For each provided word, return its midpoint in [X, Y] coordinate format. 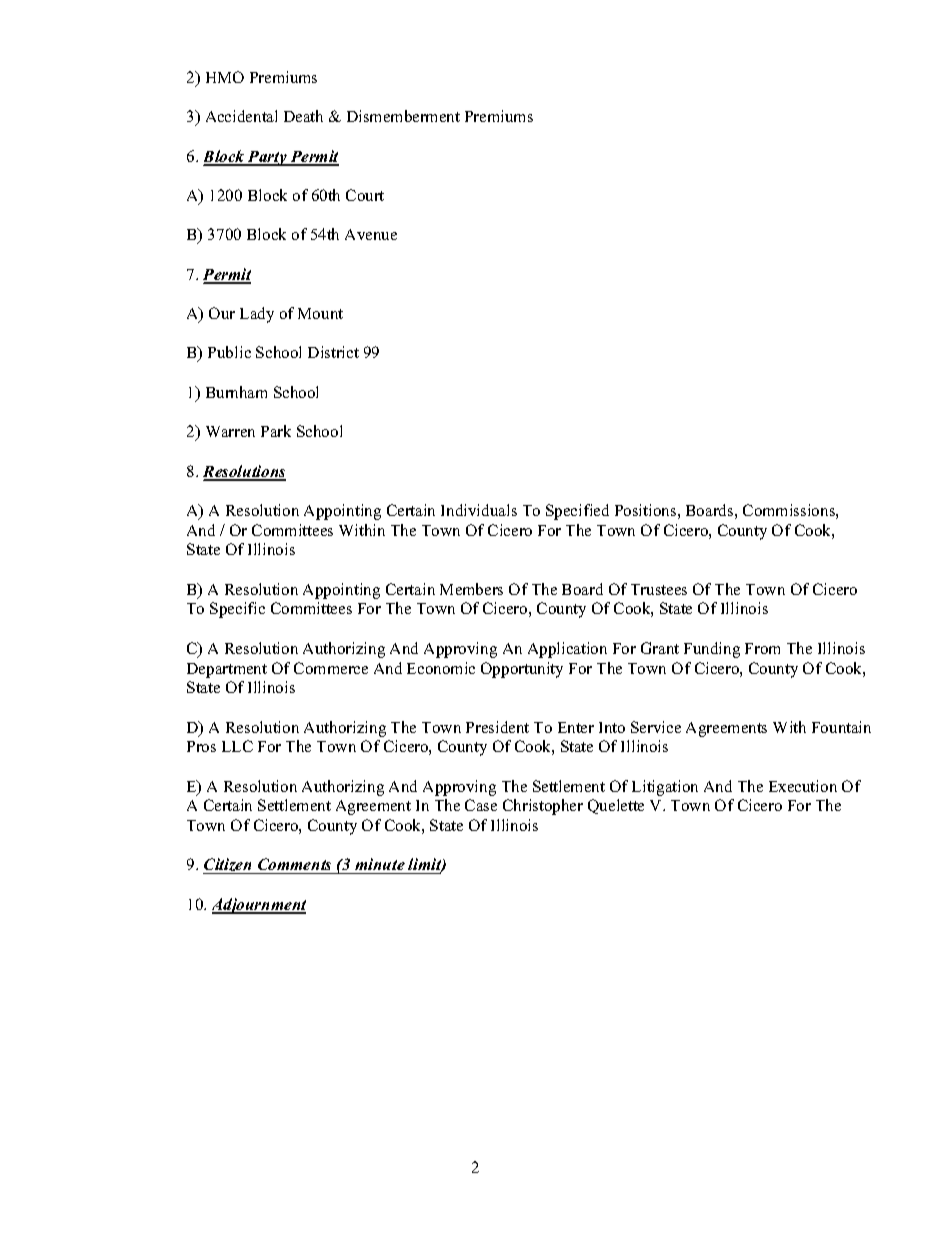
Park [276, 431]
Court [365, 195]
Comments [295, 866]
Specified [577, 512]
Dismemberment [403, 116]
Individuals [479, 510]
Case [481, 805]
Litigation [665, 788]
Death [303, 116]
